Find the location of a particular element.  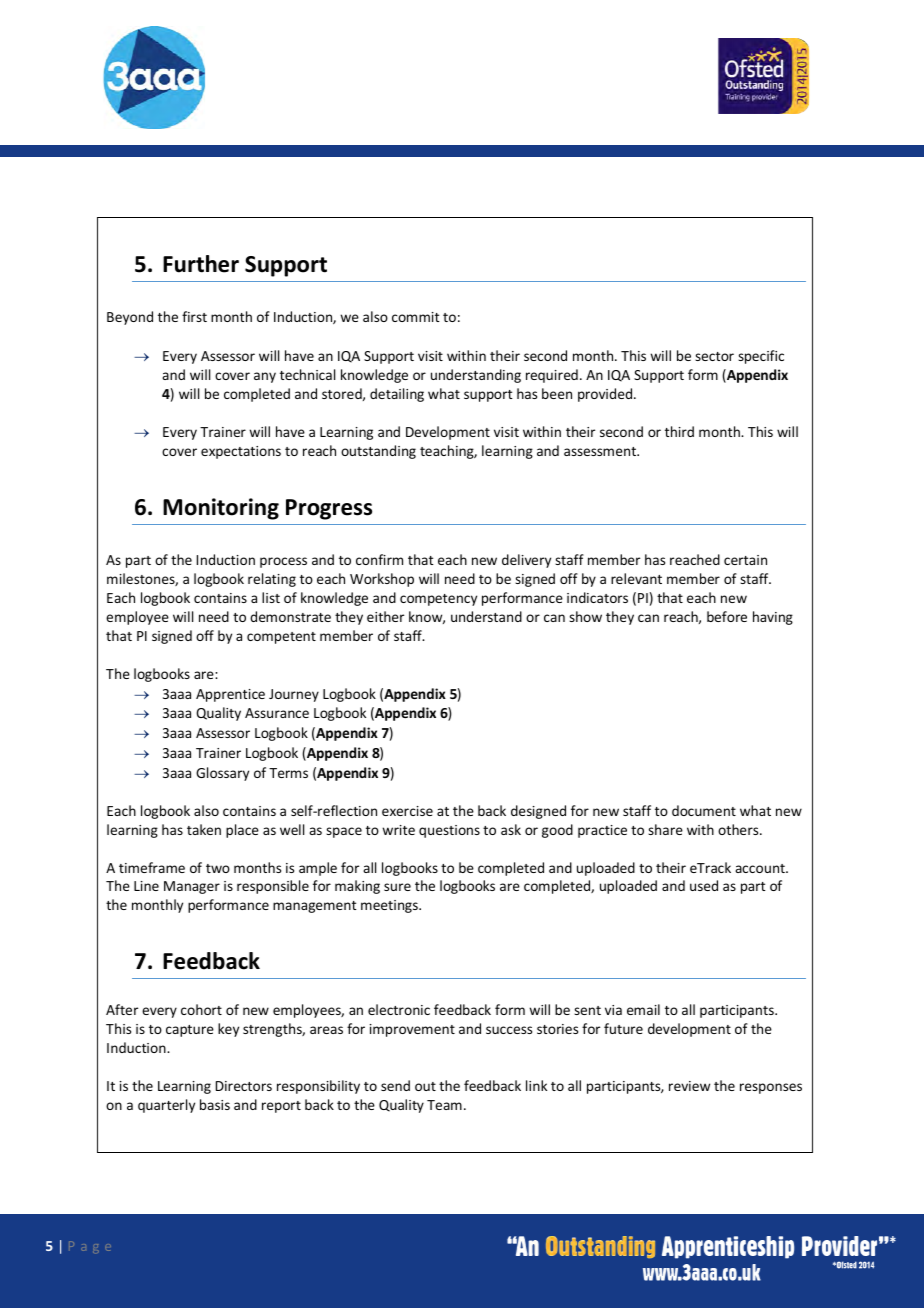

questions is located at coordinates (449, 831).
